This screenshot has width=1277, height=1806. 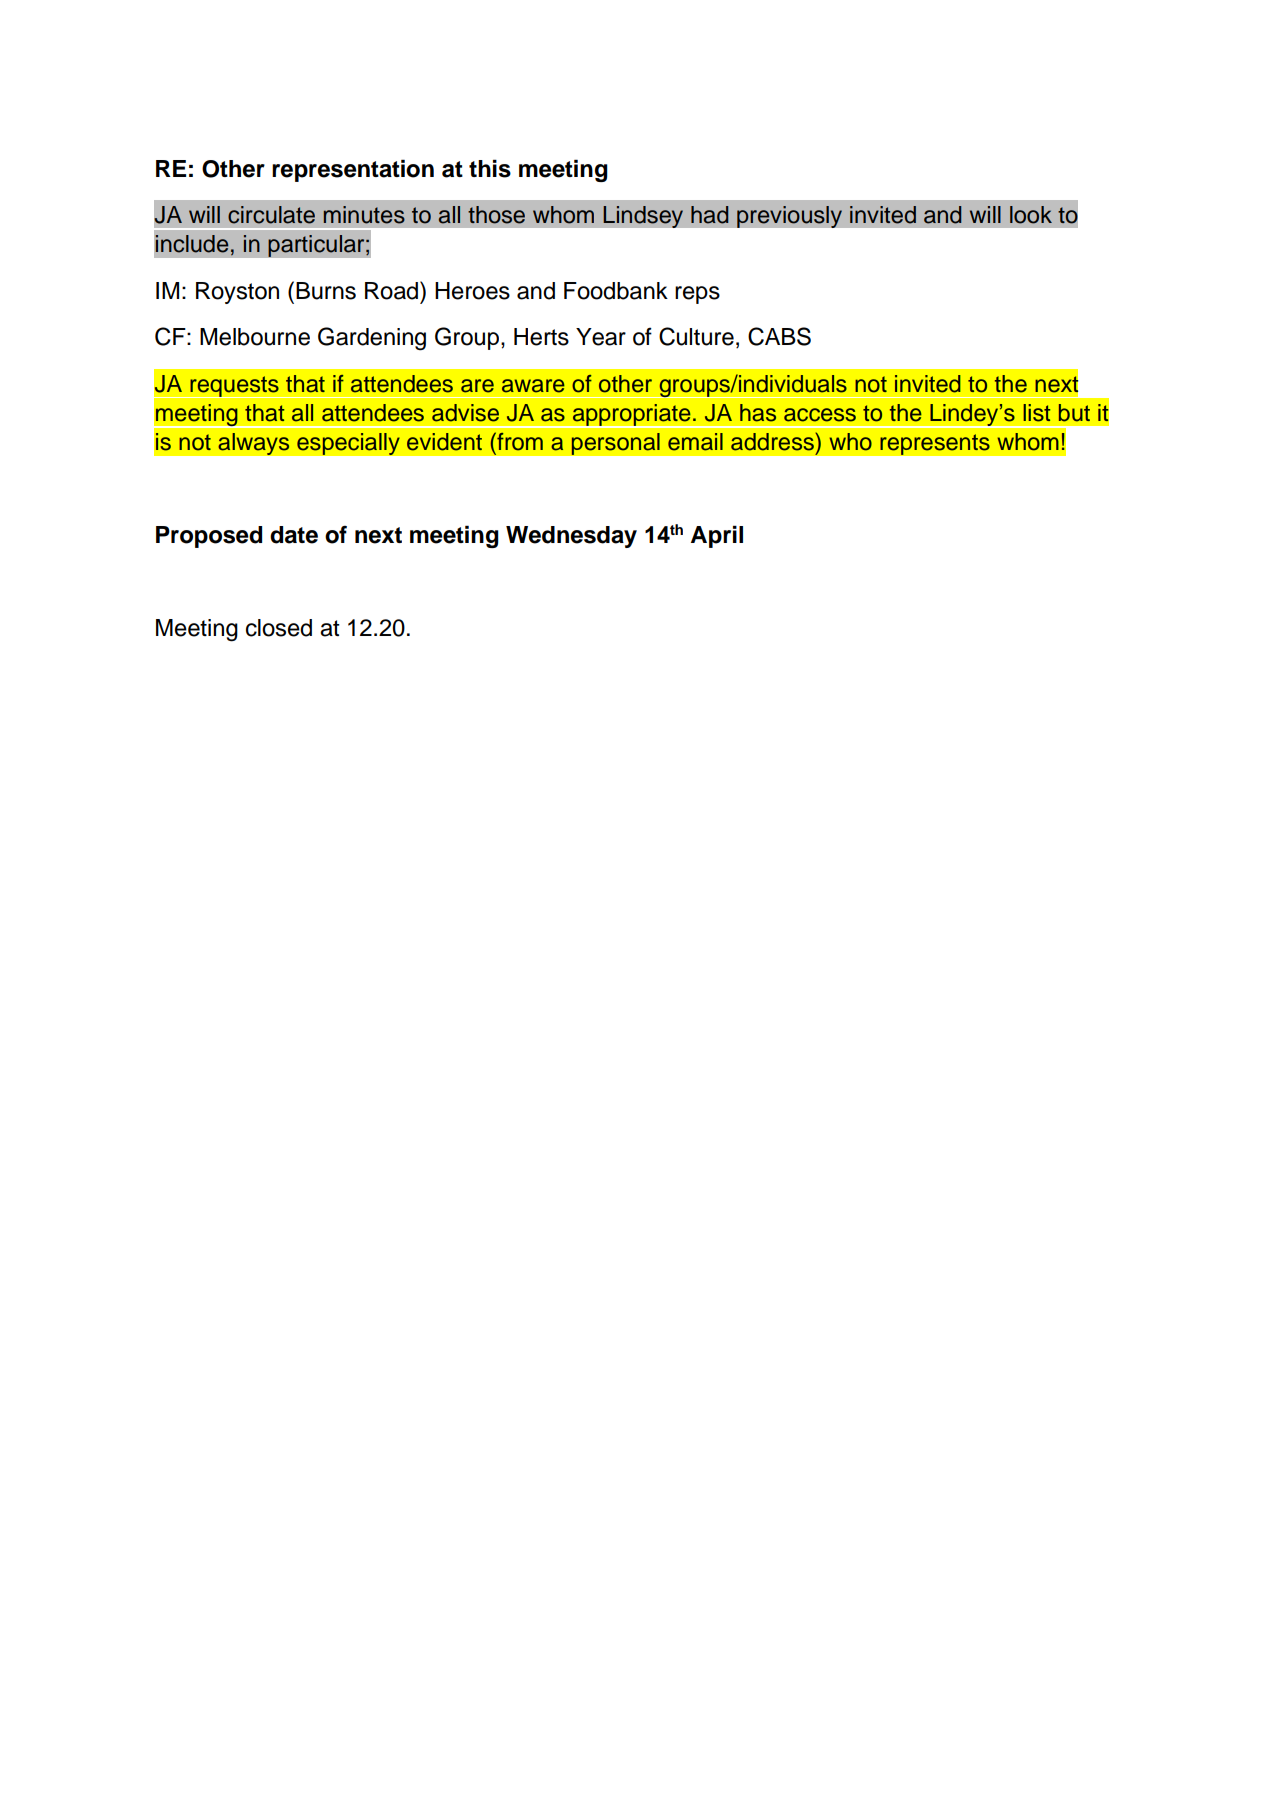 I want to click on Year, so click(x=601, y=337).
